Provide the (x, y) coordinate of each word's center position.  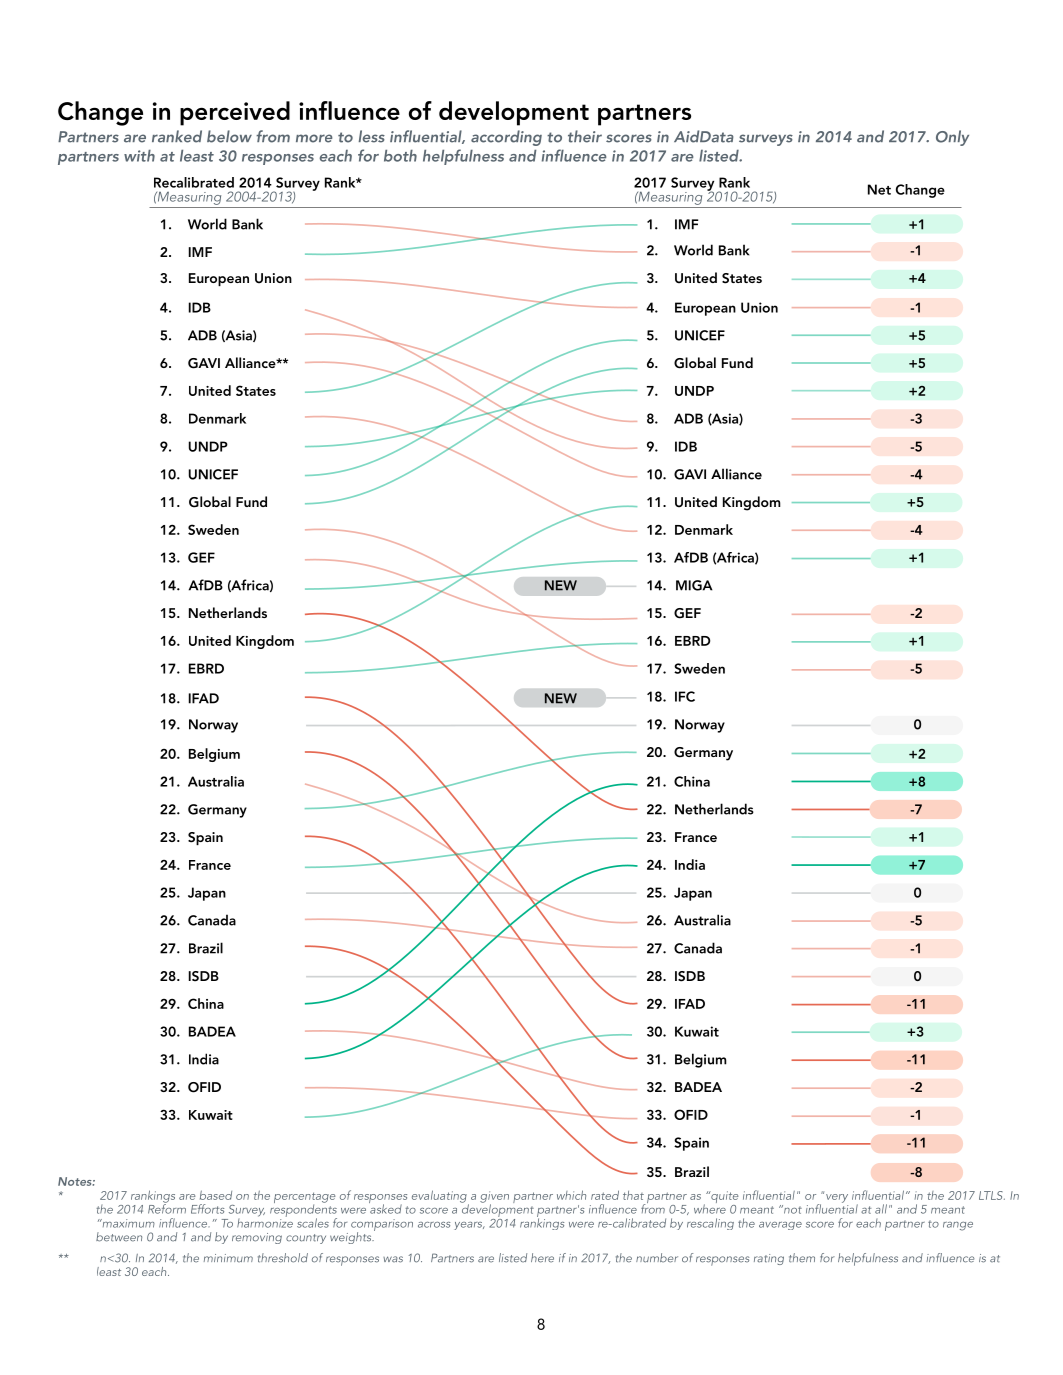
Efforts (207, 1209)
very (837, 1198)
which (571, 1195)
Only (952, 138)
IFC (685, 696)
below (229, 136)
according (506, 138)
